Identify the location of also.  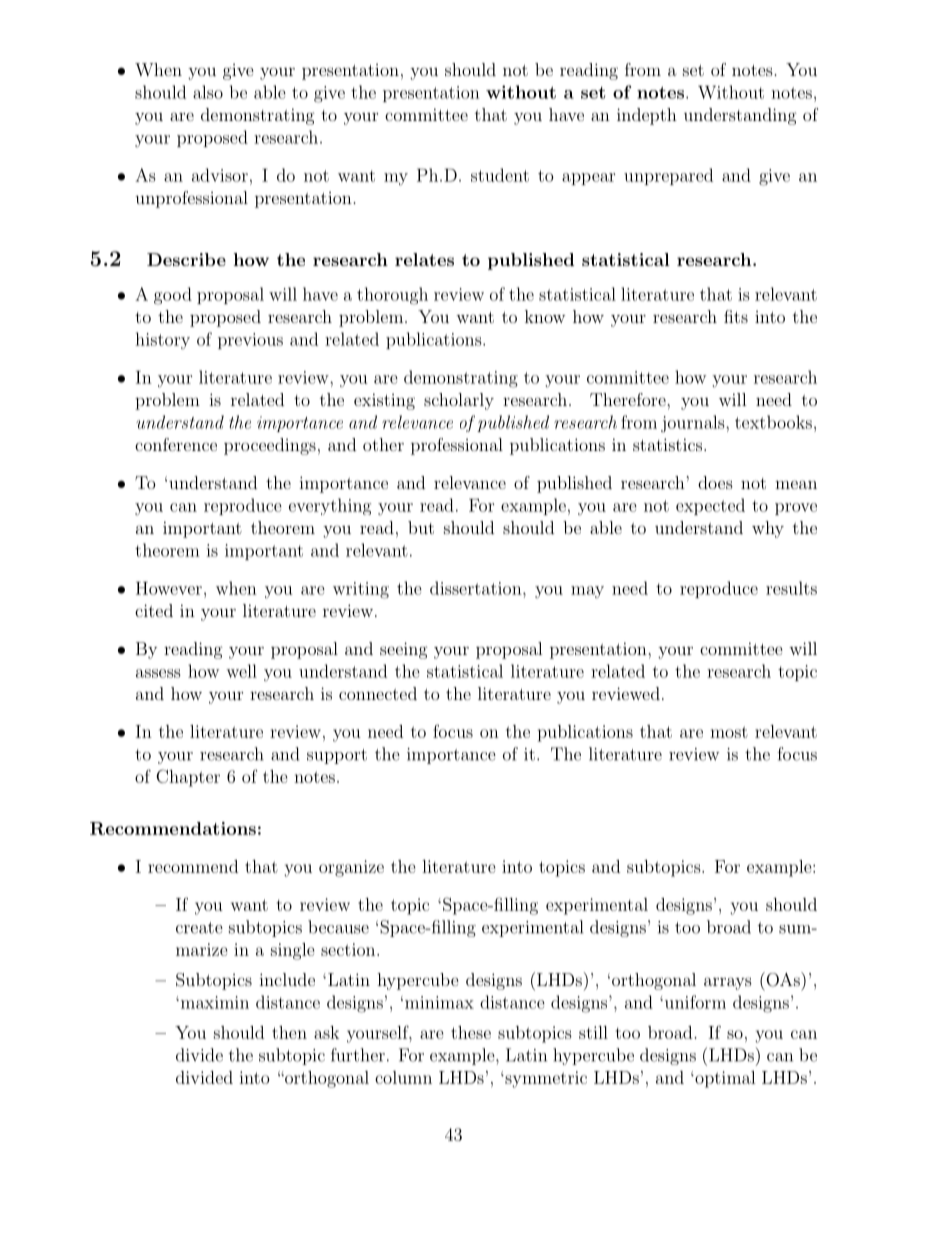
(208, 92).
